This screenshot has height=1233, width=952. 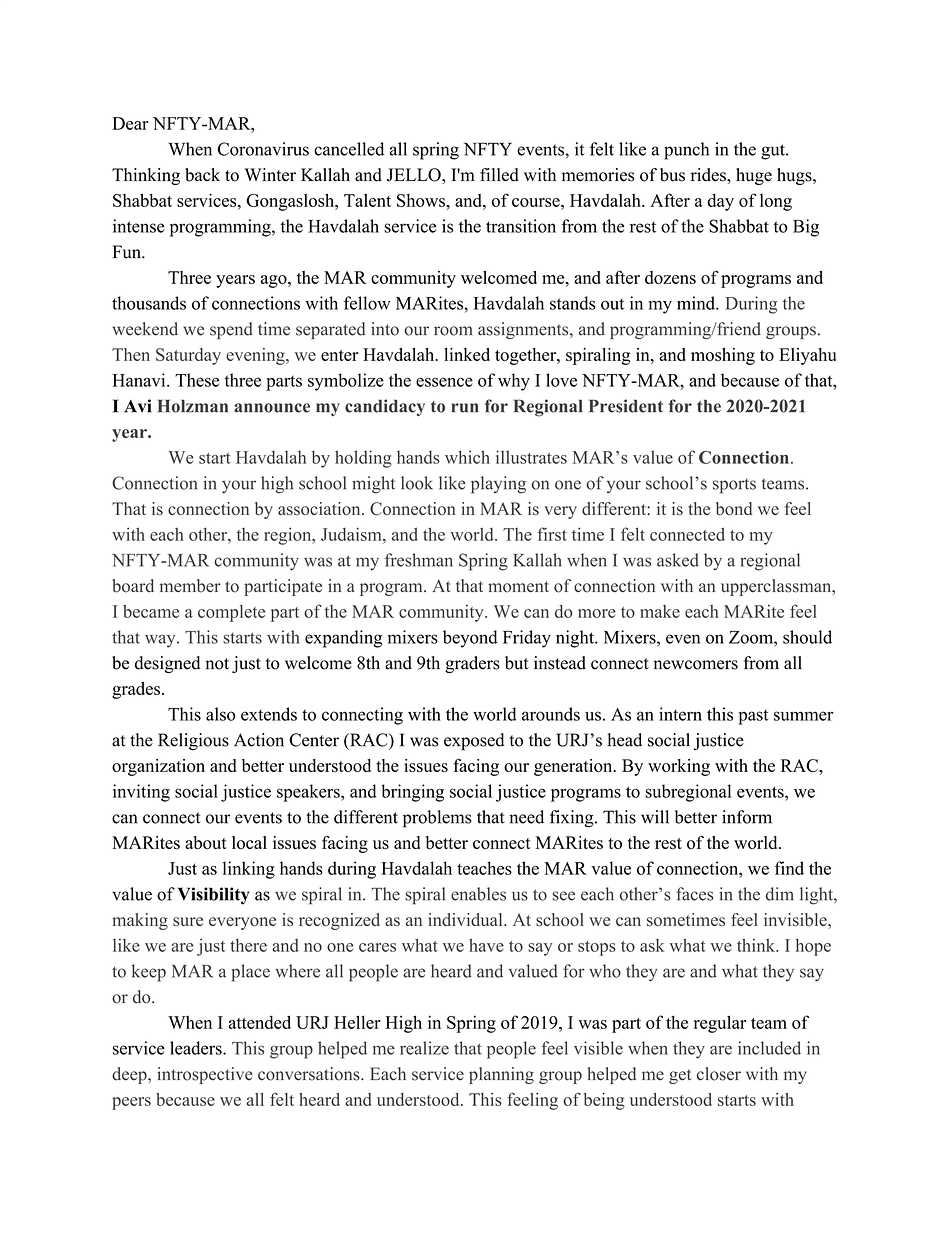 What do you see at coordinates (709, 175) in the screenshot?
I see `rides` at bounding box center [709, 175].
